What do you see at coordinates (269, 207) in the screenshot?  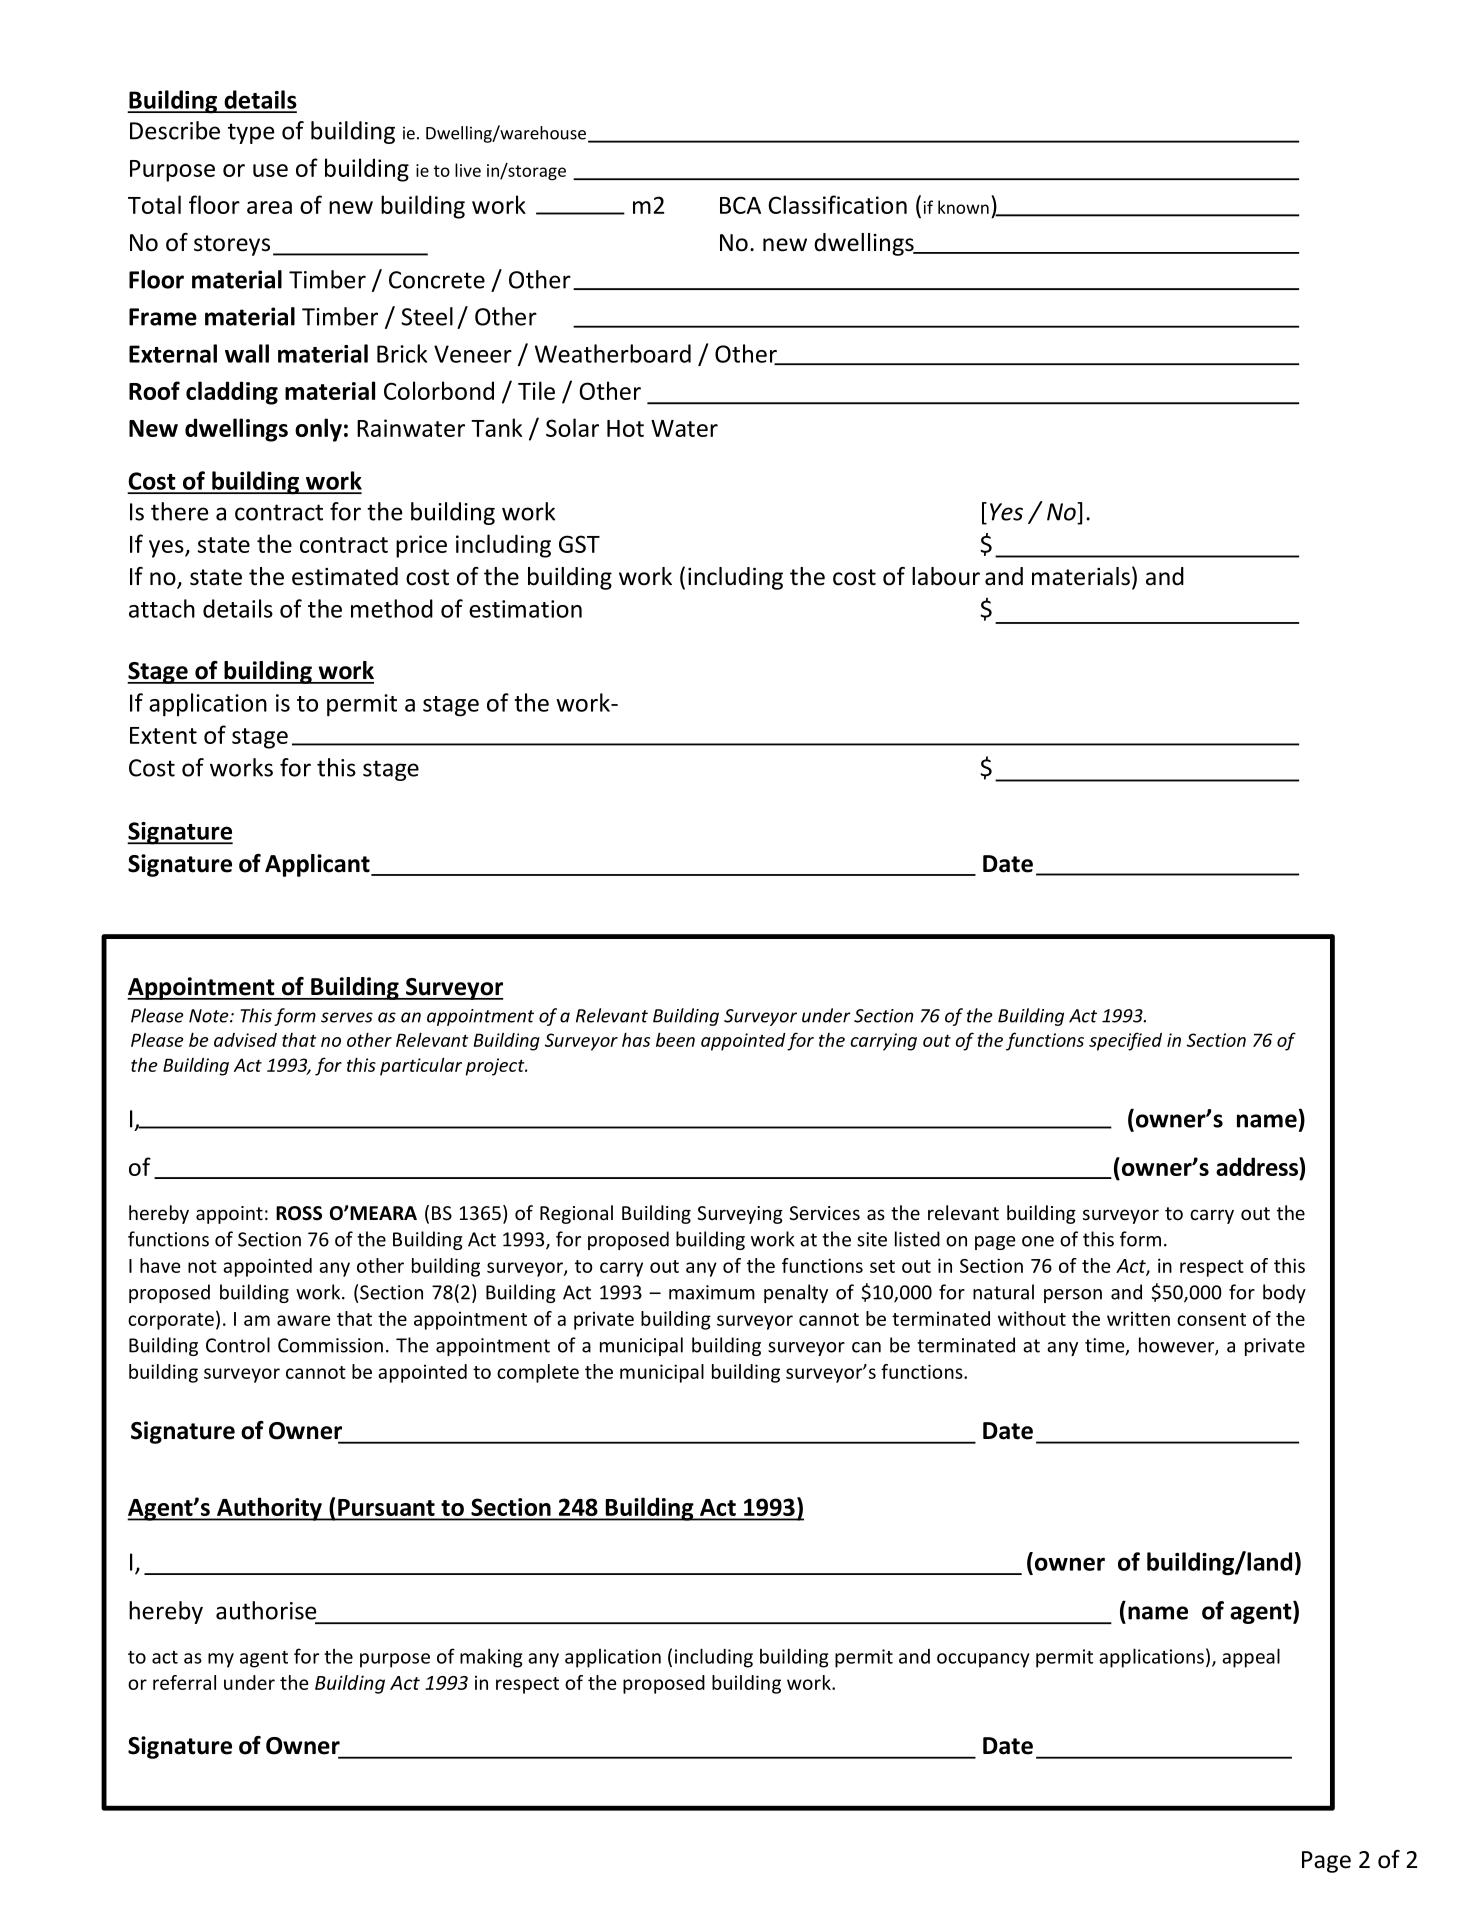 I see `area` at bounding box center [269, 207].
